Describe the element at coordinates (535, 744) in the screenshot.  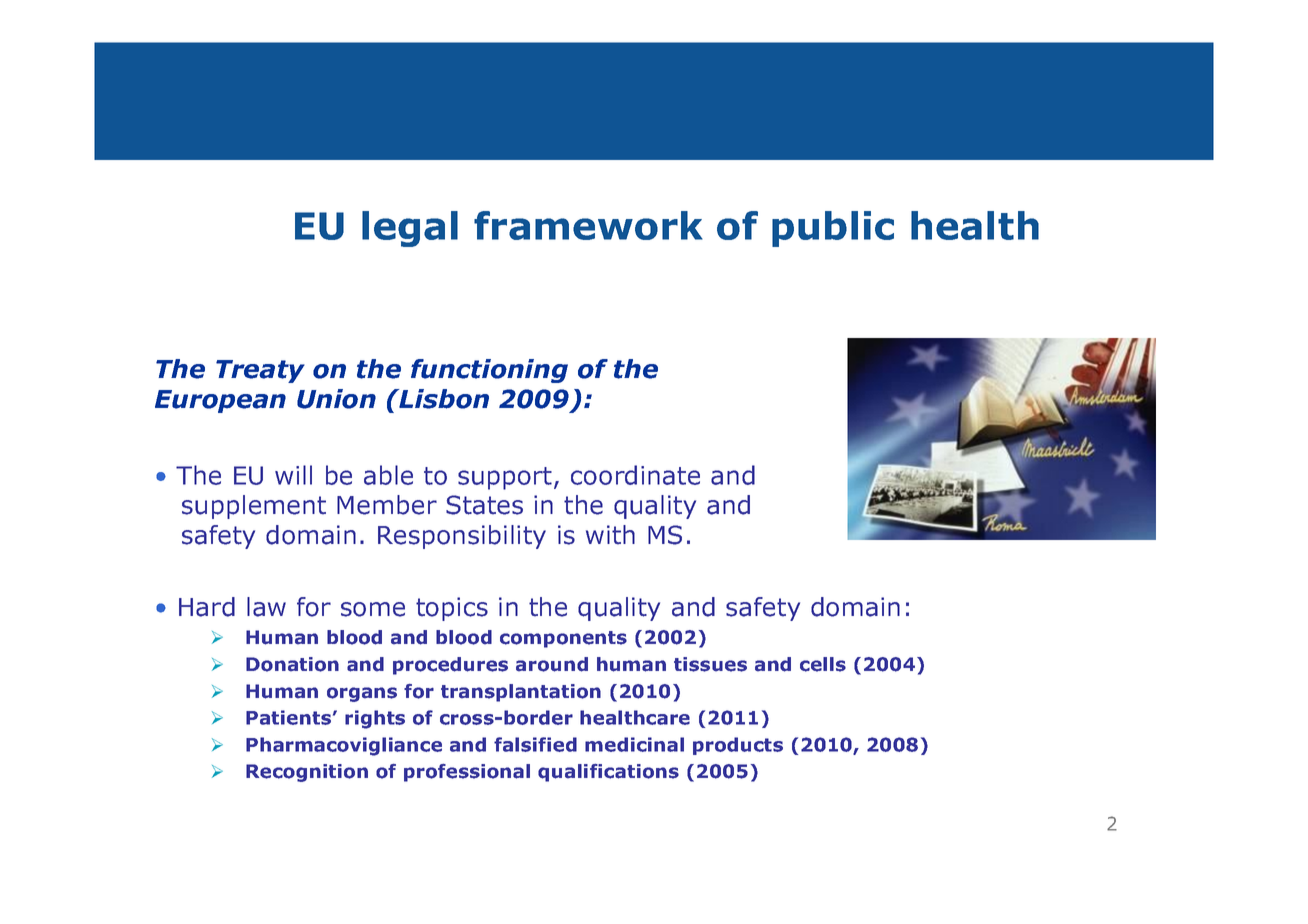
I see `falsified` at that location.
